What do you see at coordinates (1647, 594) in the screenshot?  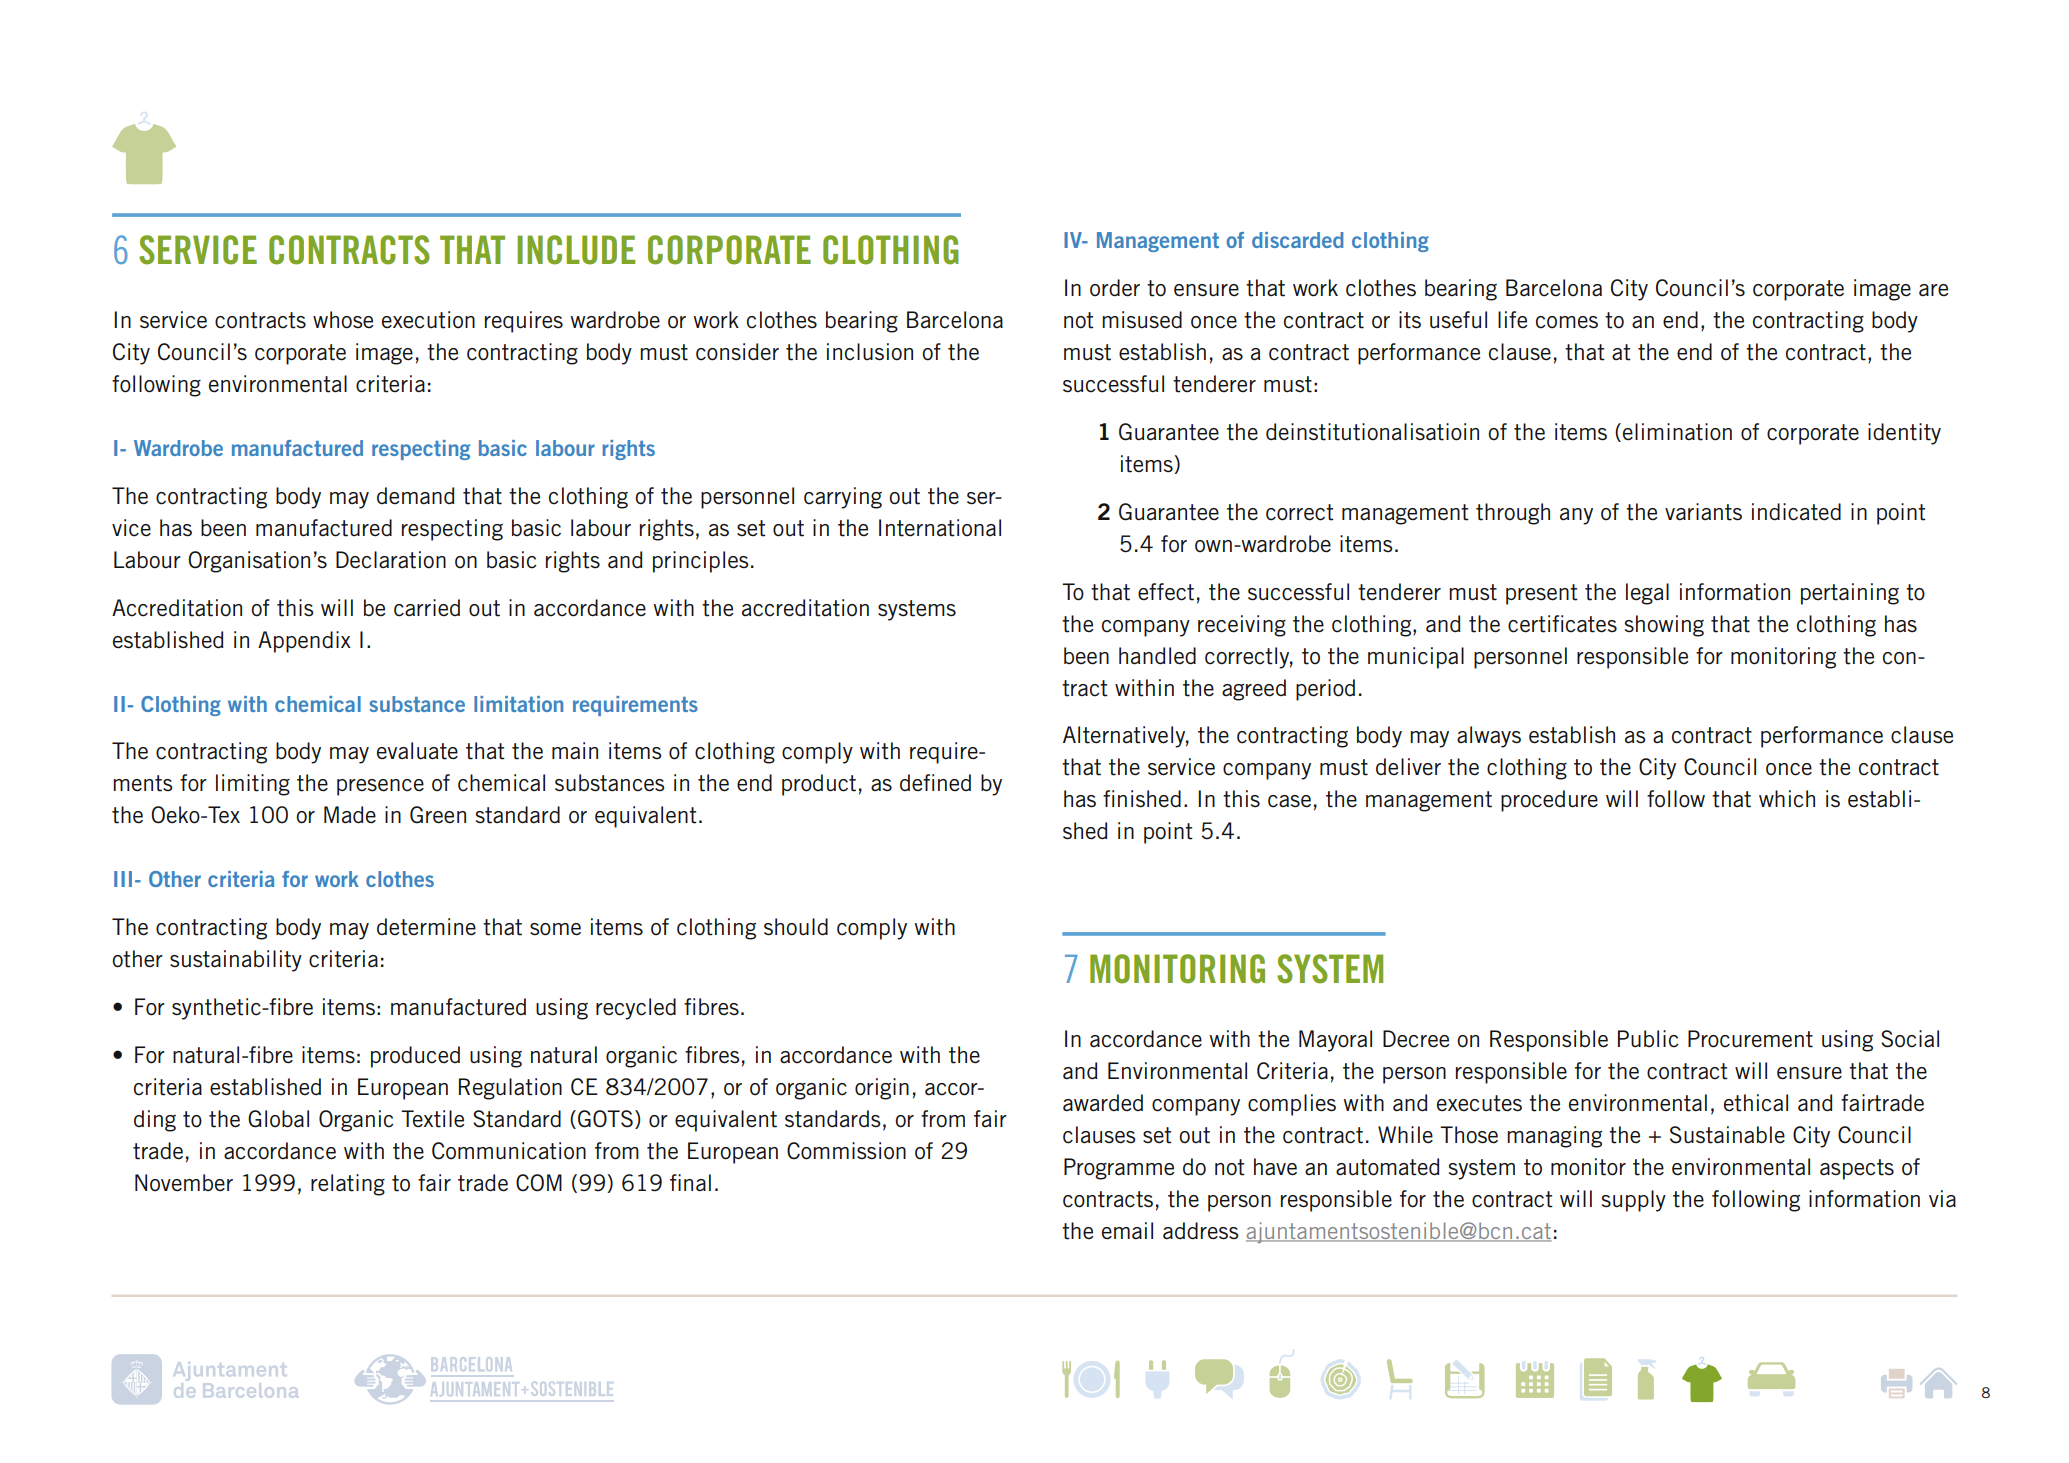 I see `legal` at bounding box center [1647, 594].
